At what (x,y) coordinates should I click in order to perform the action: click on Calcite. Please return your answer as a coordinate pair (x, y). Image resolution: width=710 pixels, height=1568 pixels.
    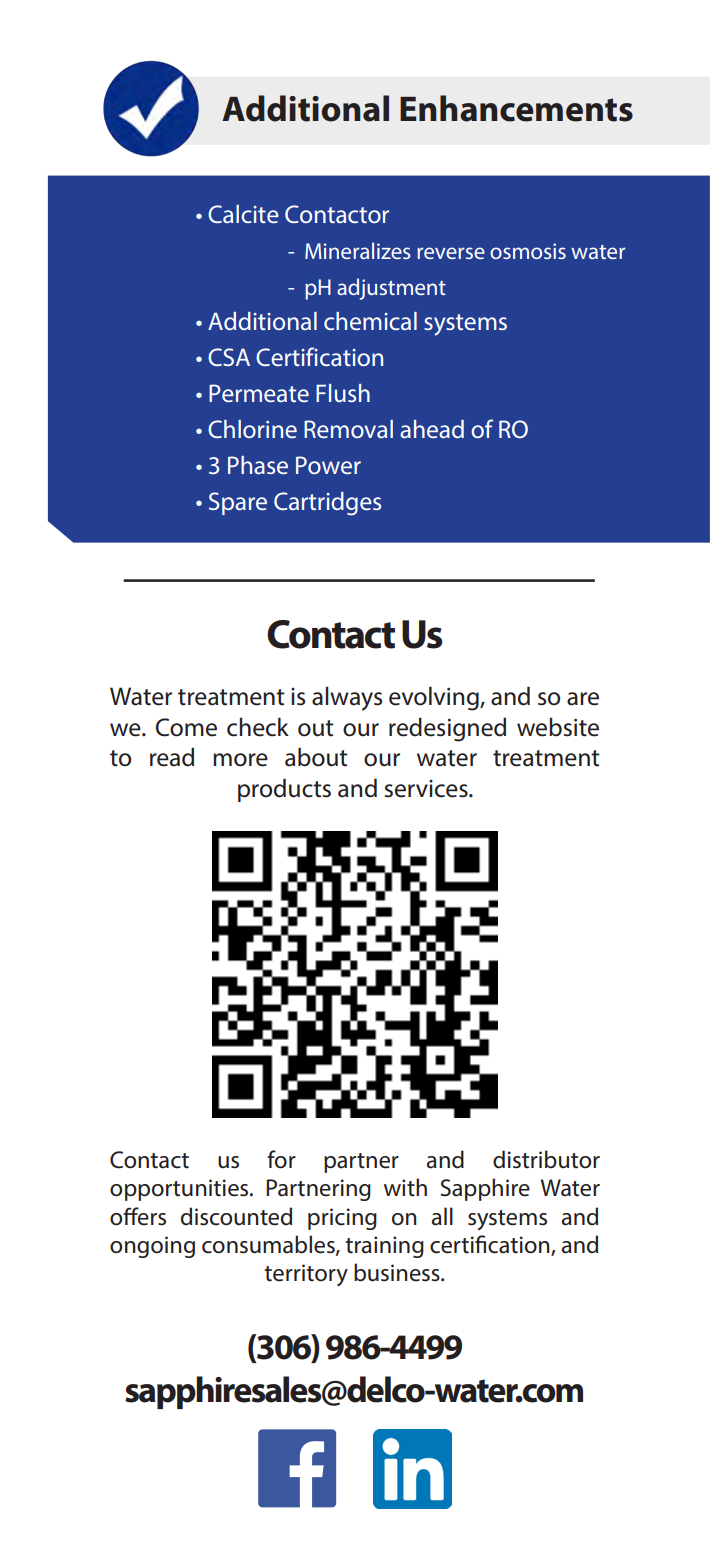
    Looking at the image, I should click on (243, 214).
